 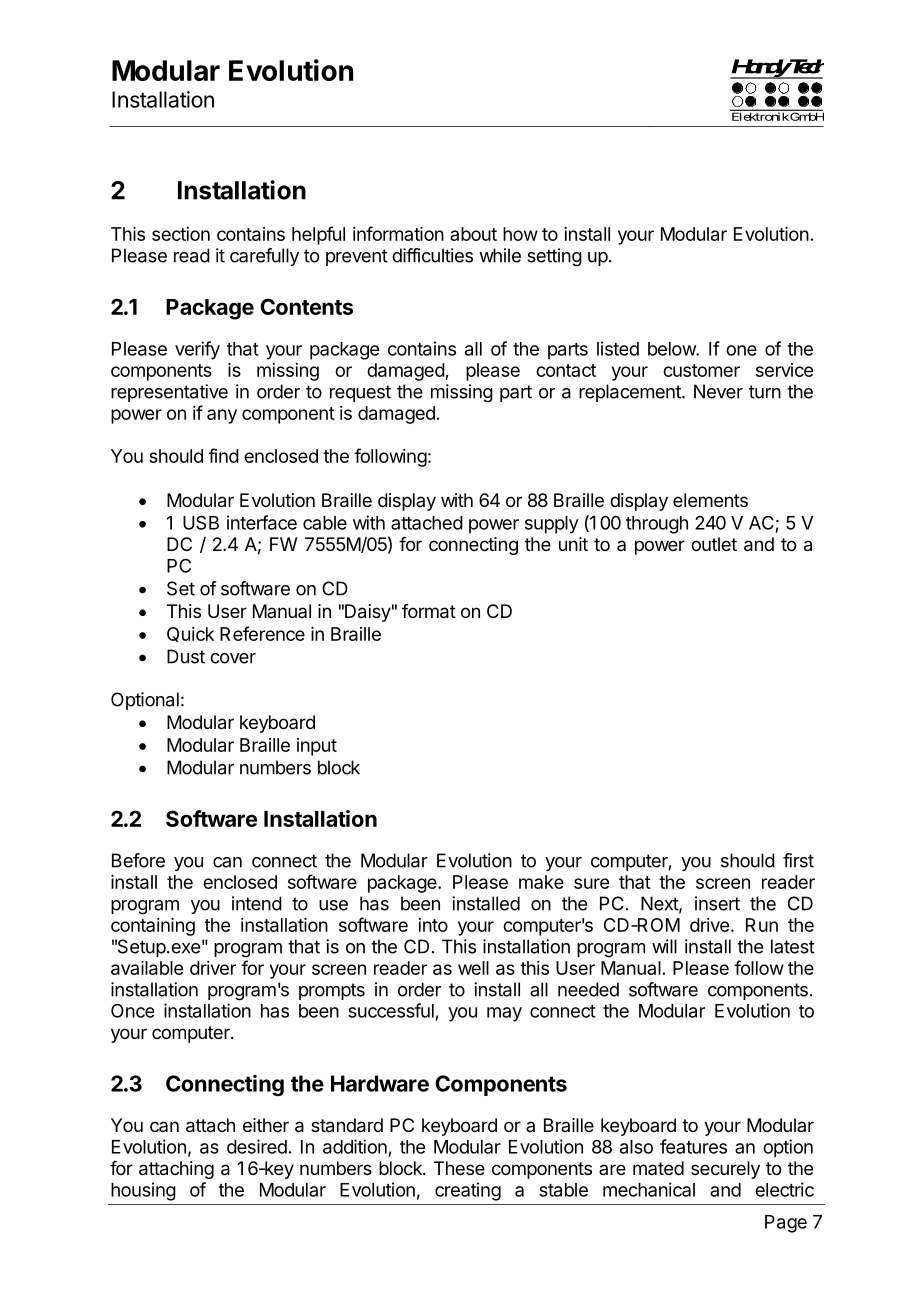 What do you see at coordinates (468, 1191) in the page?
I see `creating` at bounding box center [468, 1191].
